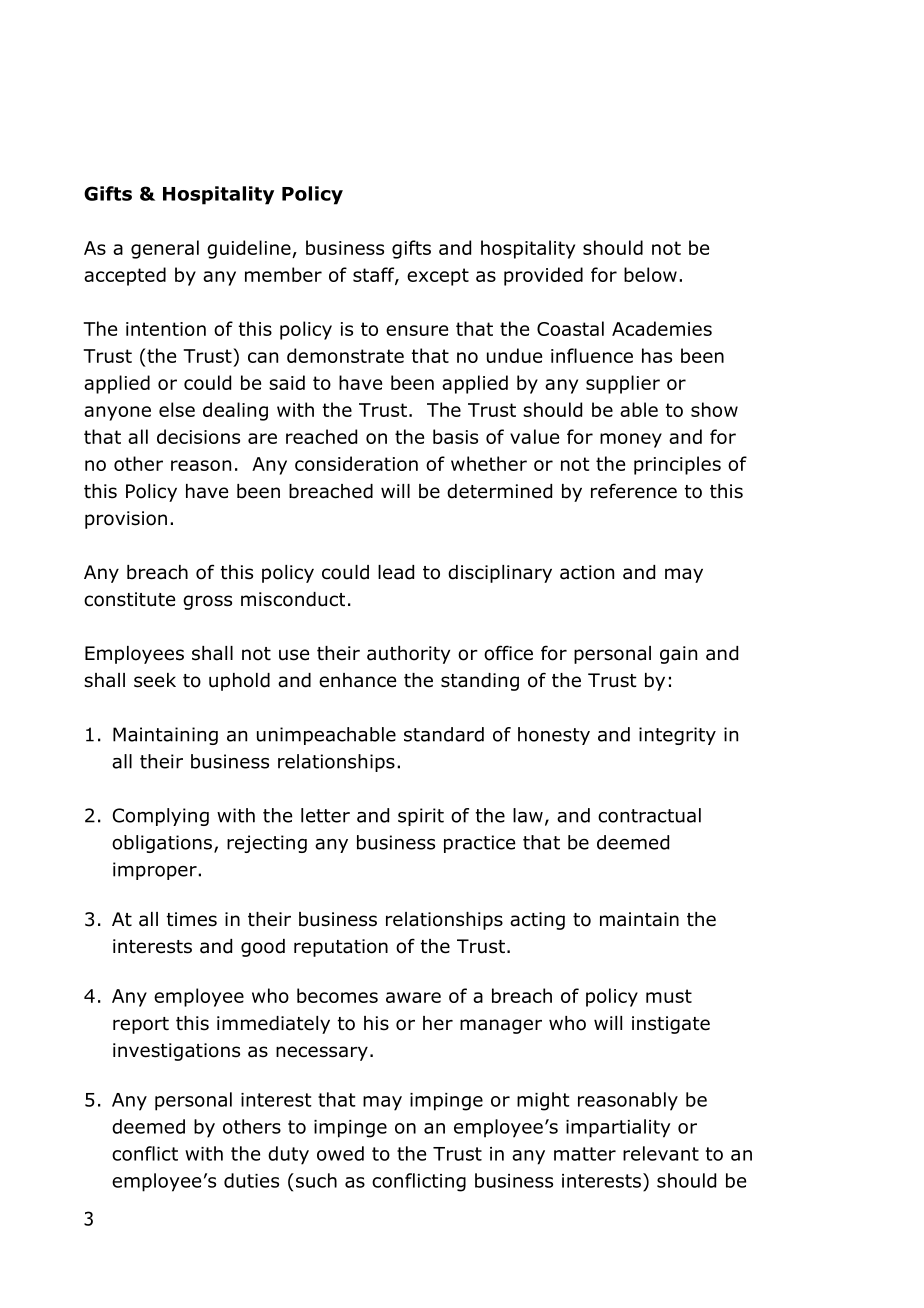  What do you see at coordinates (356, 463) in the page?
I see `consideration` at bounding box center [356, 463].
